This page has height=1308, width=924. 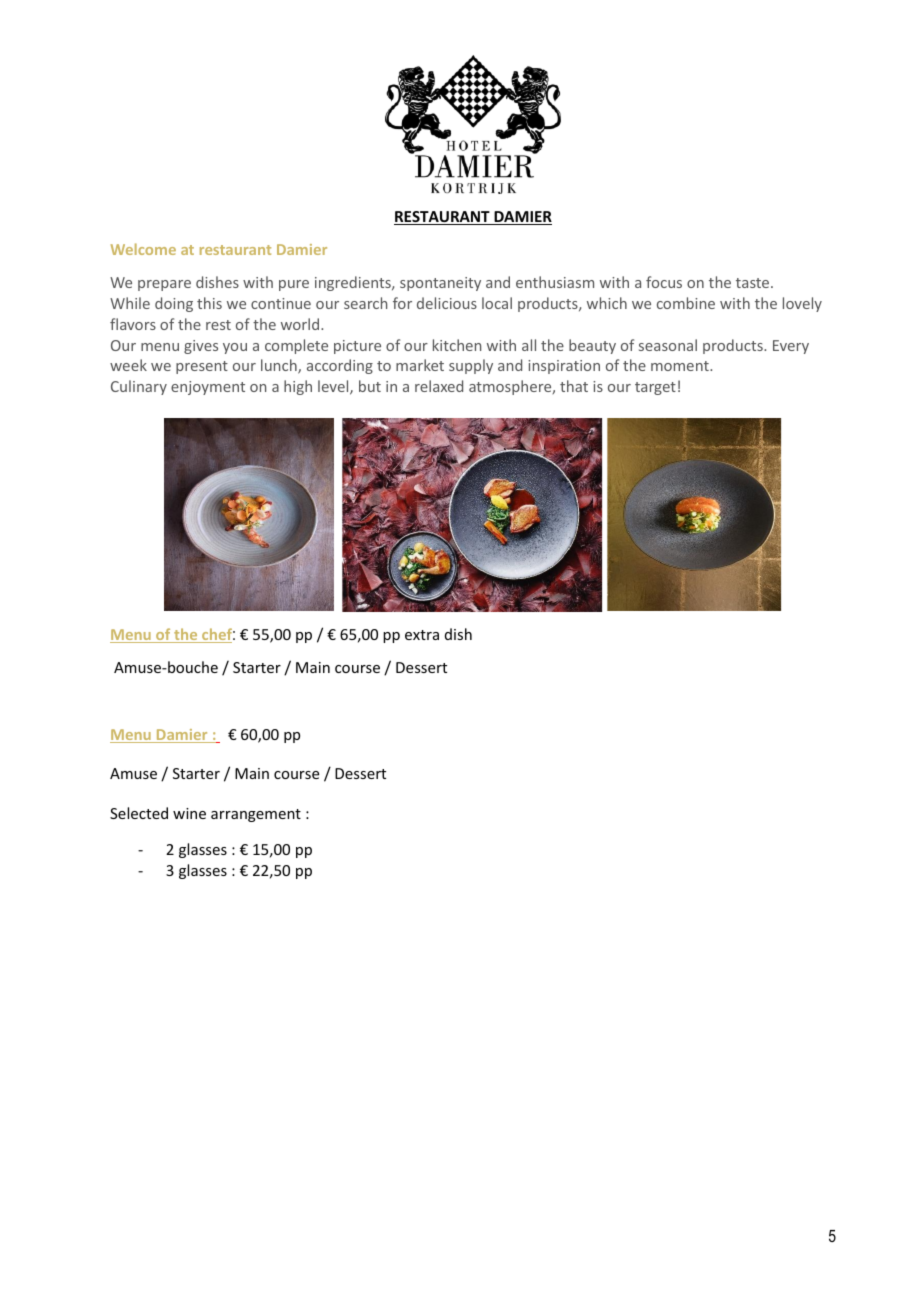 What do you see at coordinates (189, 813) in the page?
I see `wine` at bounding box center [189, 813].
